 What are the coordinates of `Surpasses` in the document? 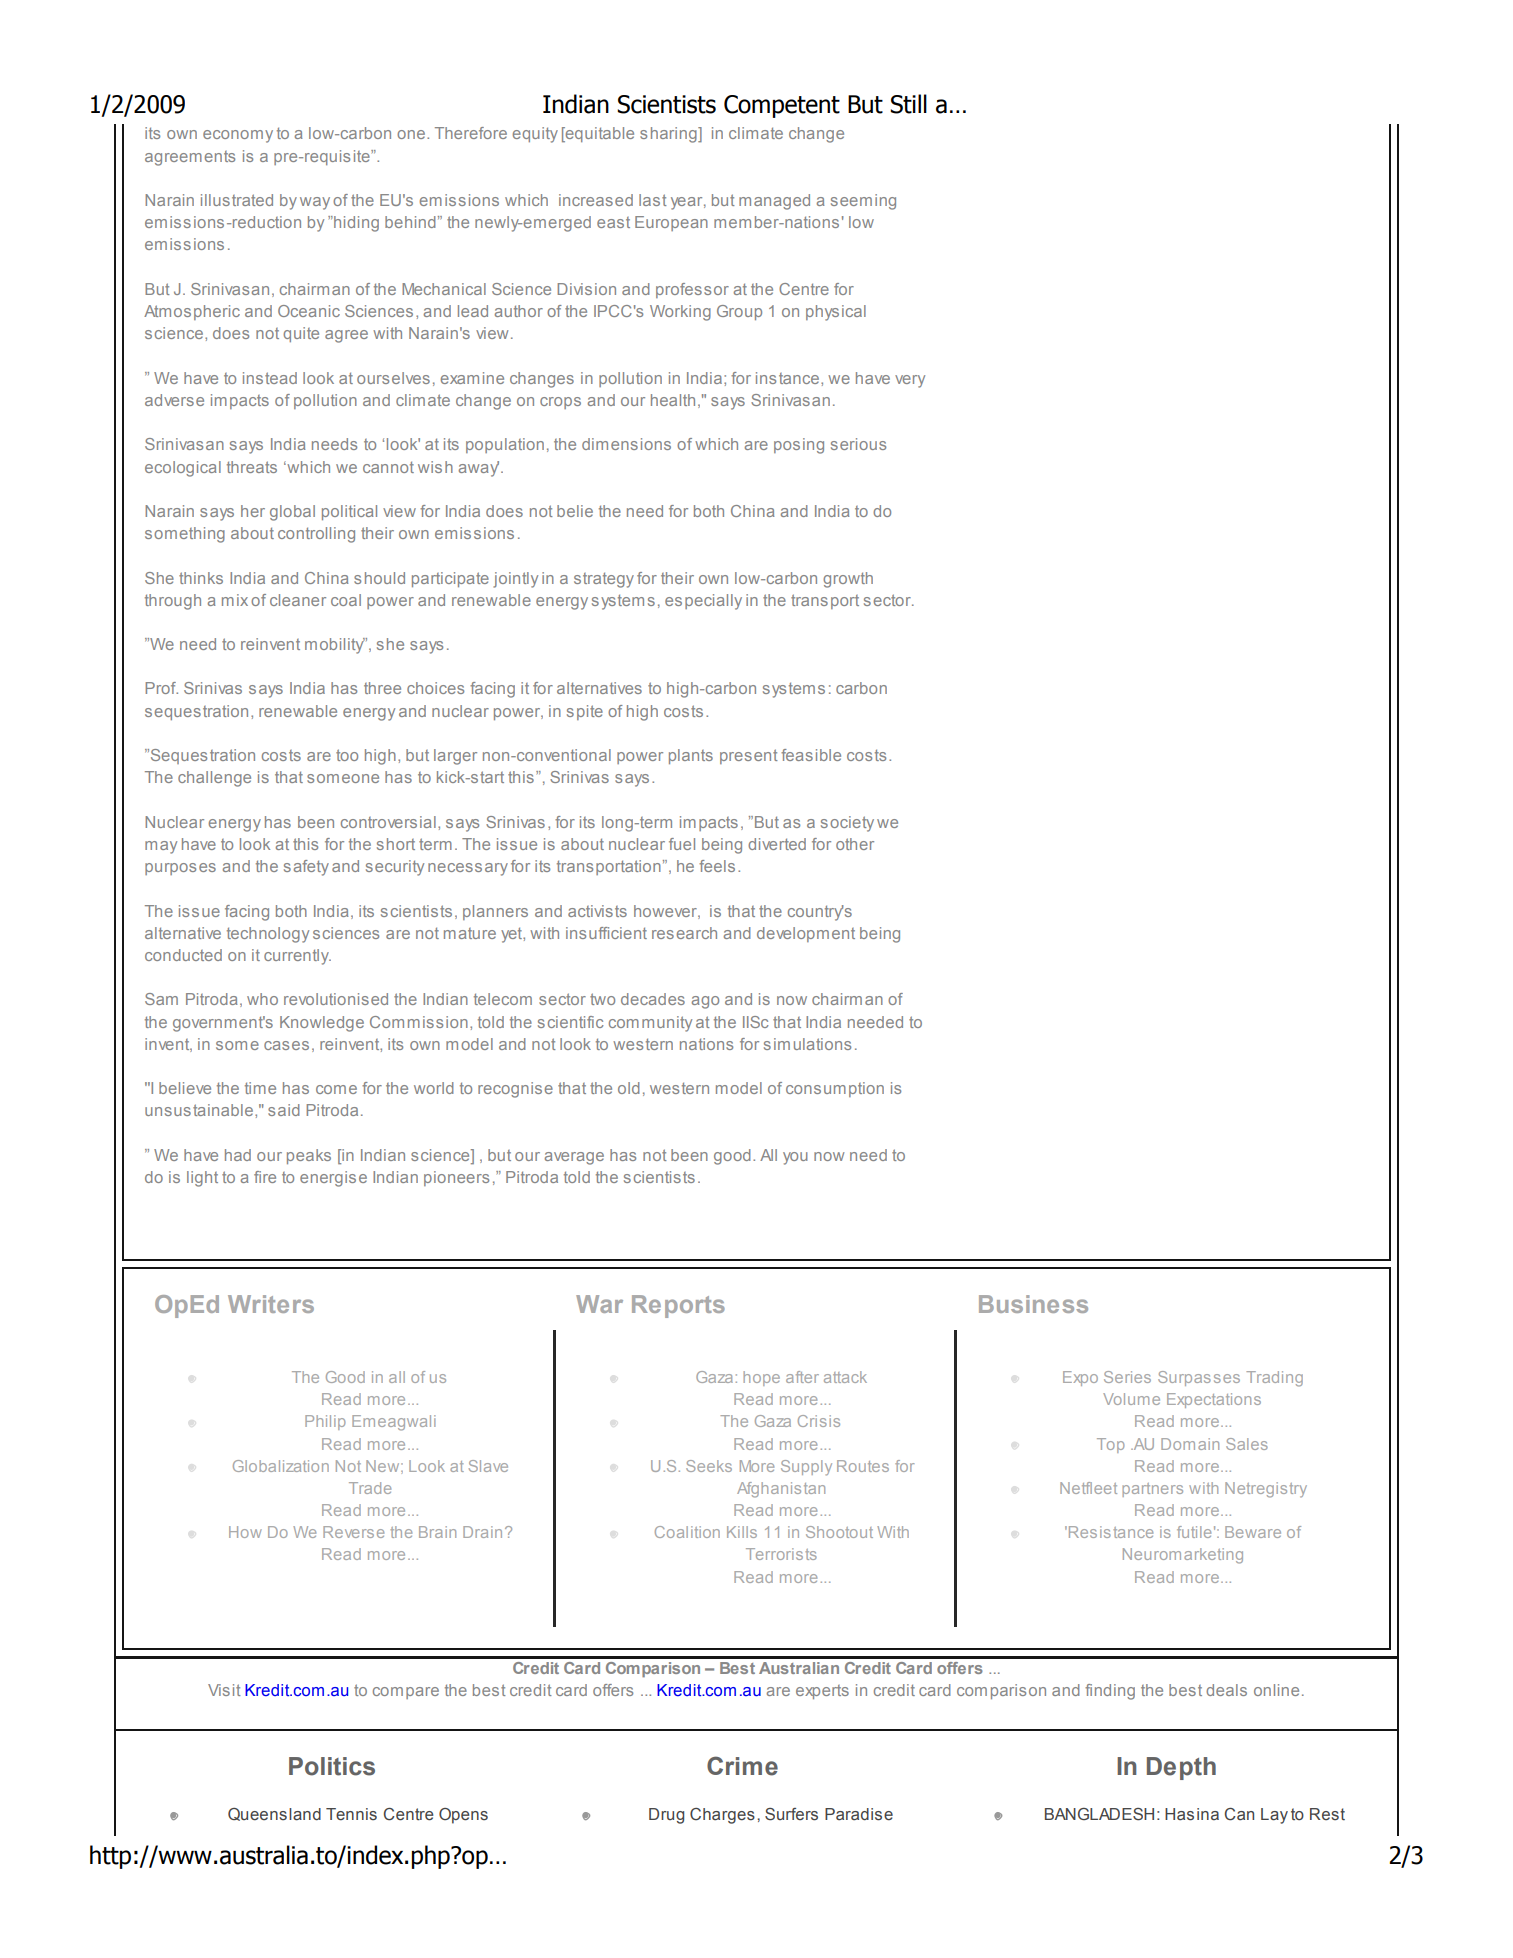 It's located at (1199, 1378).
